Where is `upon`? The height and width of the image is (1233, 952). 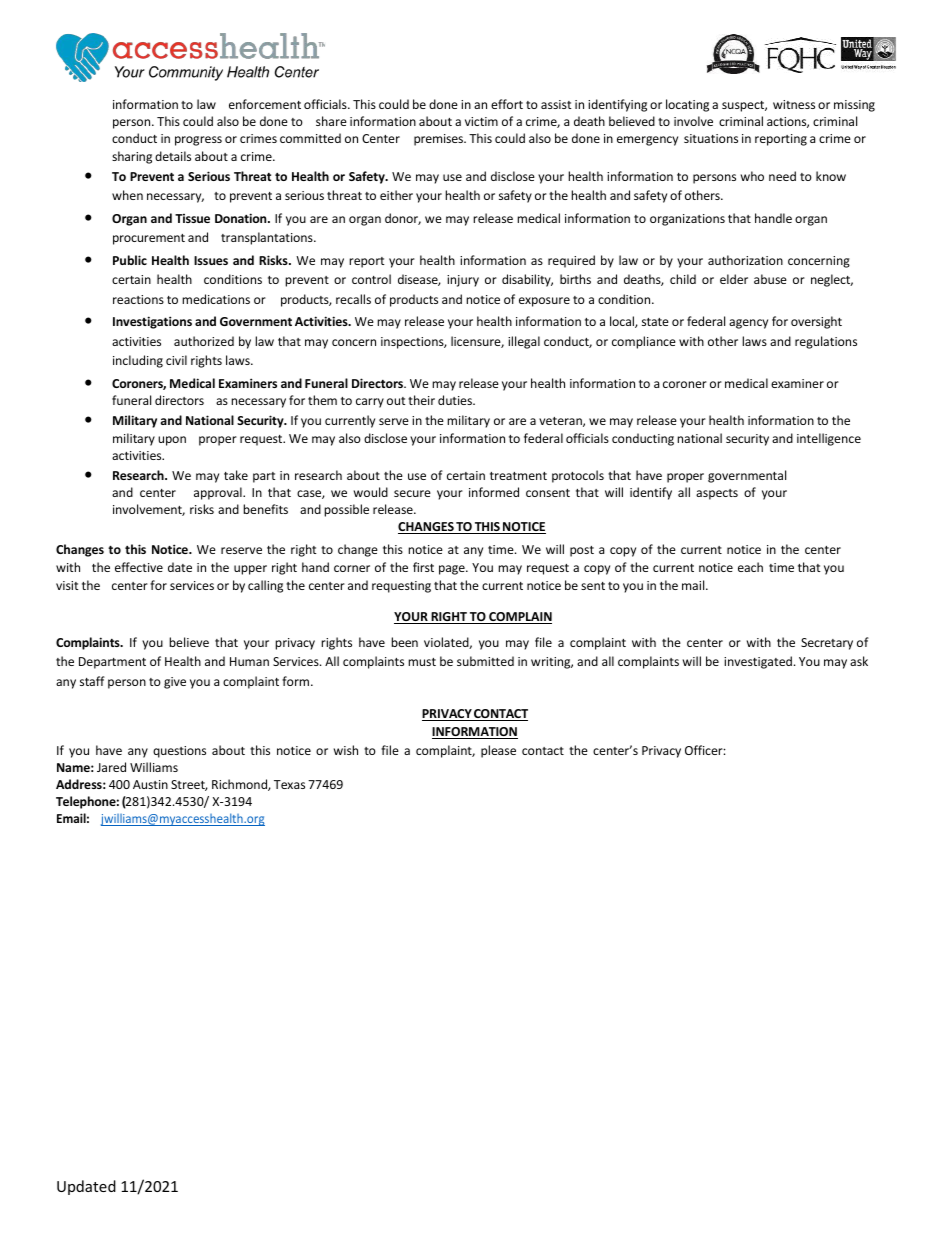
upon is located at coordinates (172, 441).
